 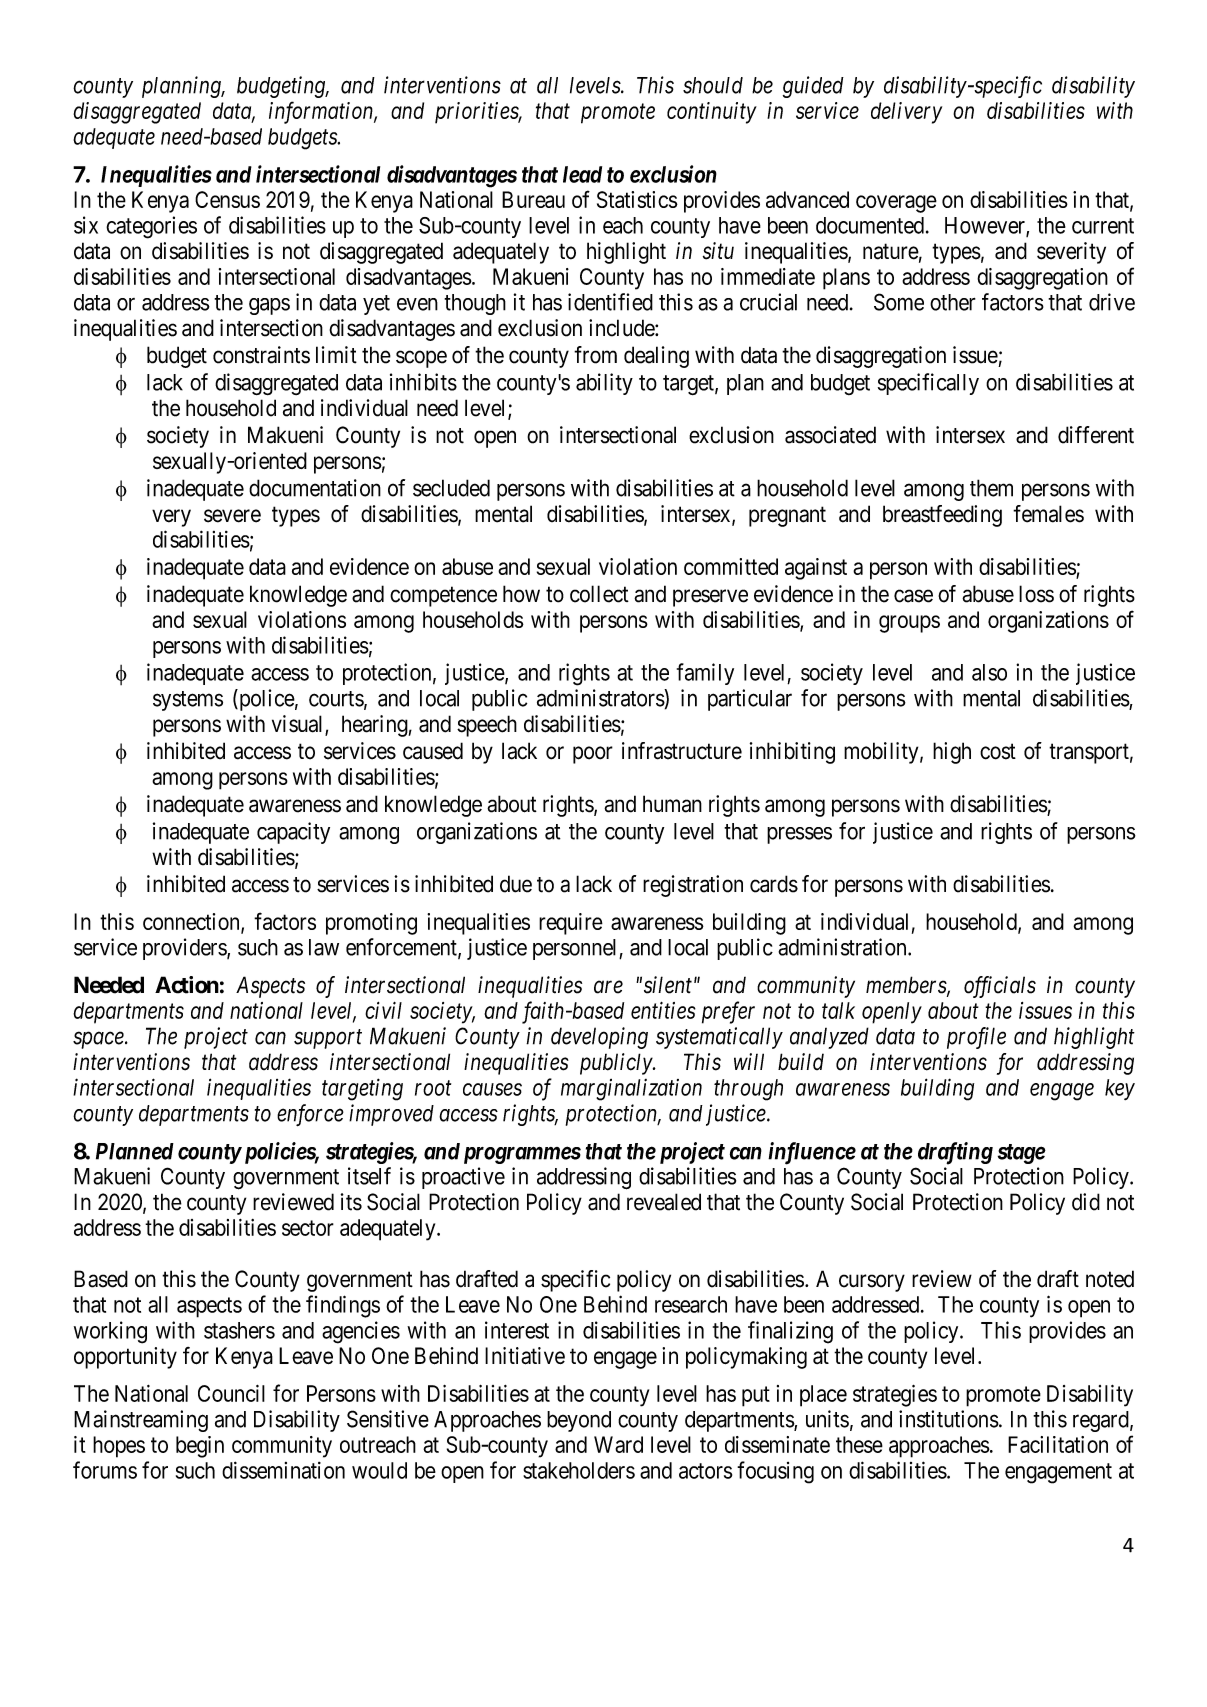 I want to click on poor, so click(x=593, y=755).
